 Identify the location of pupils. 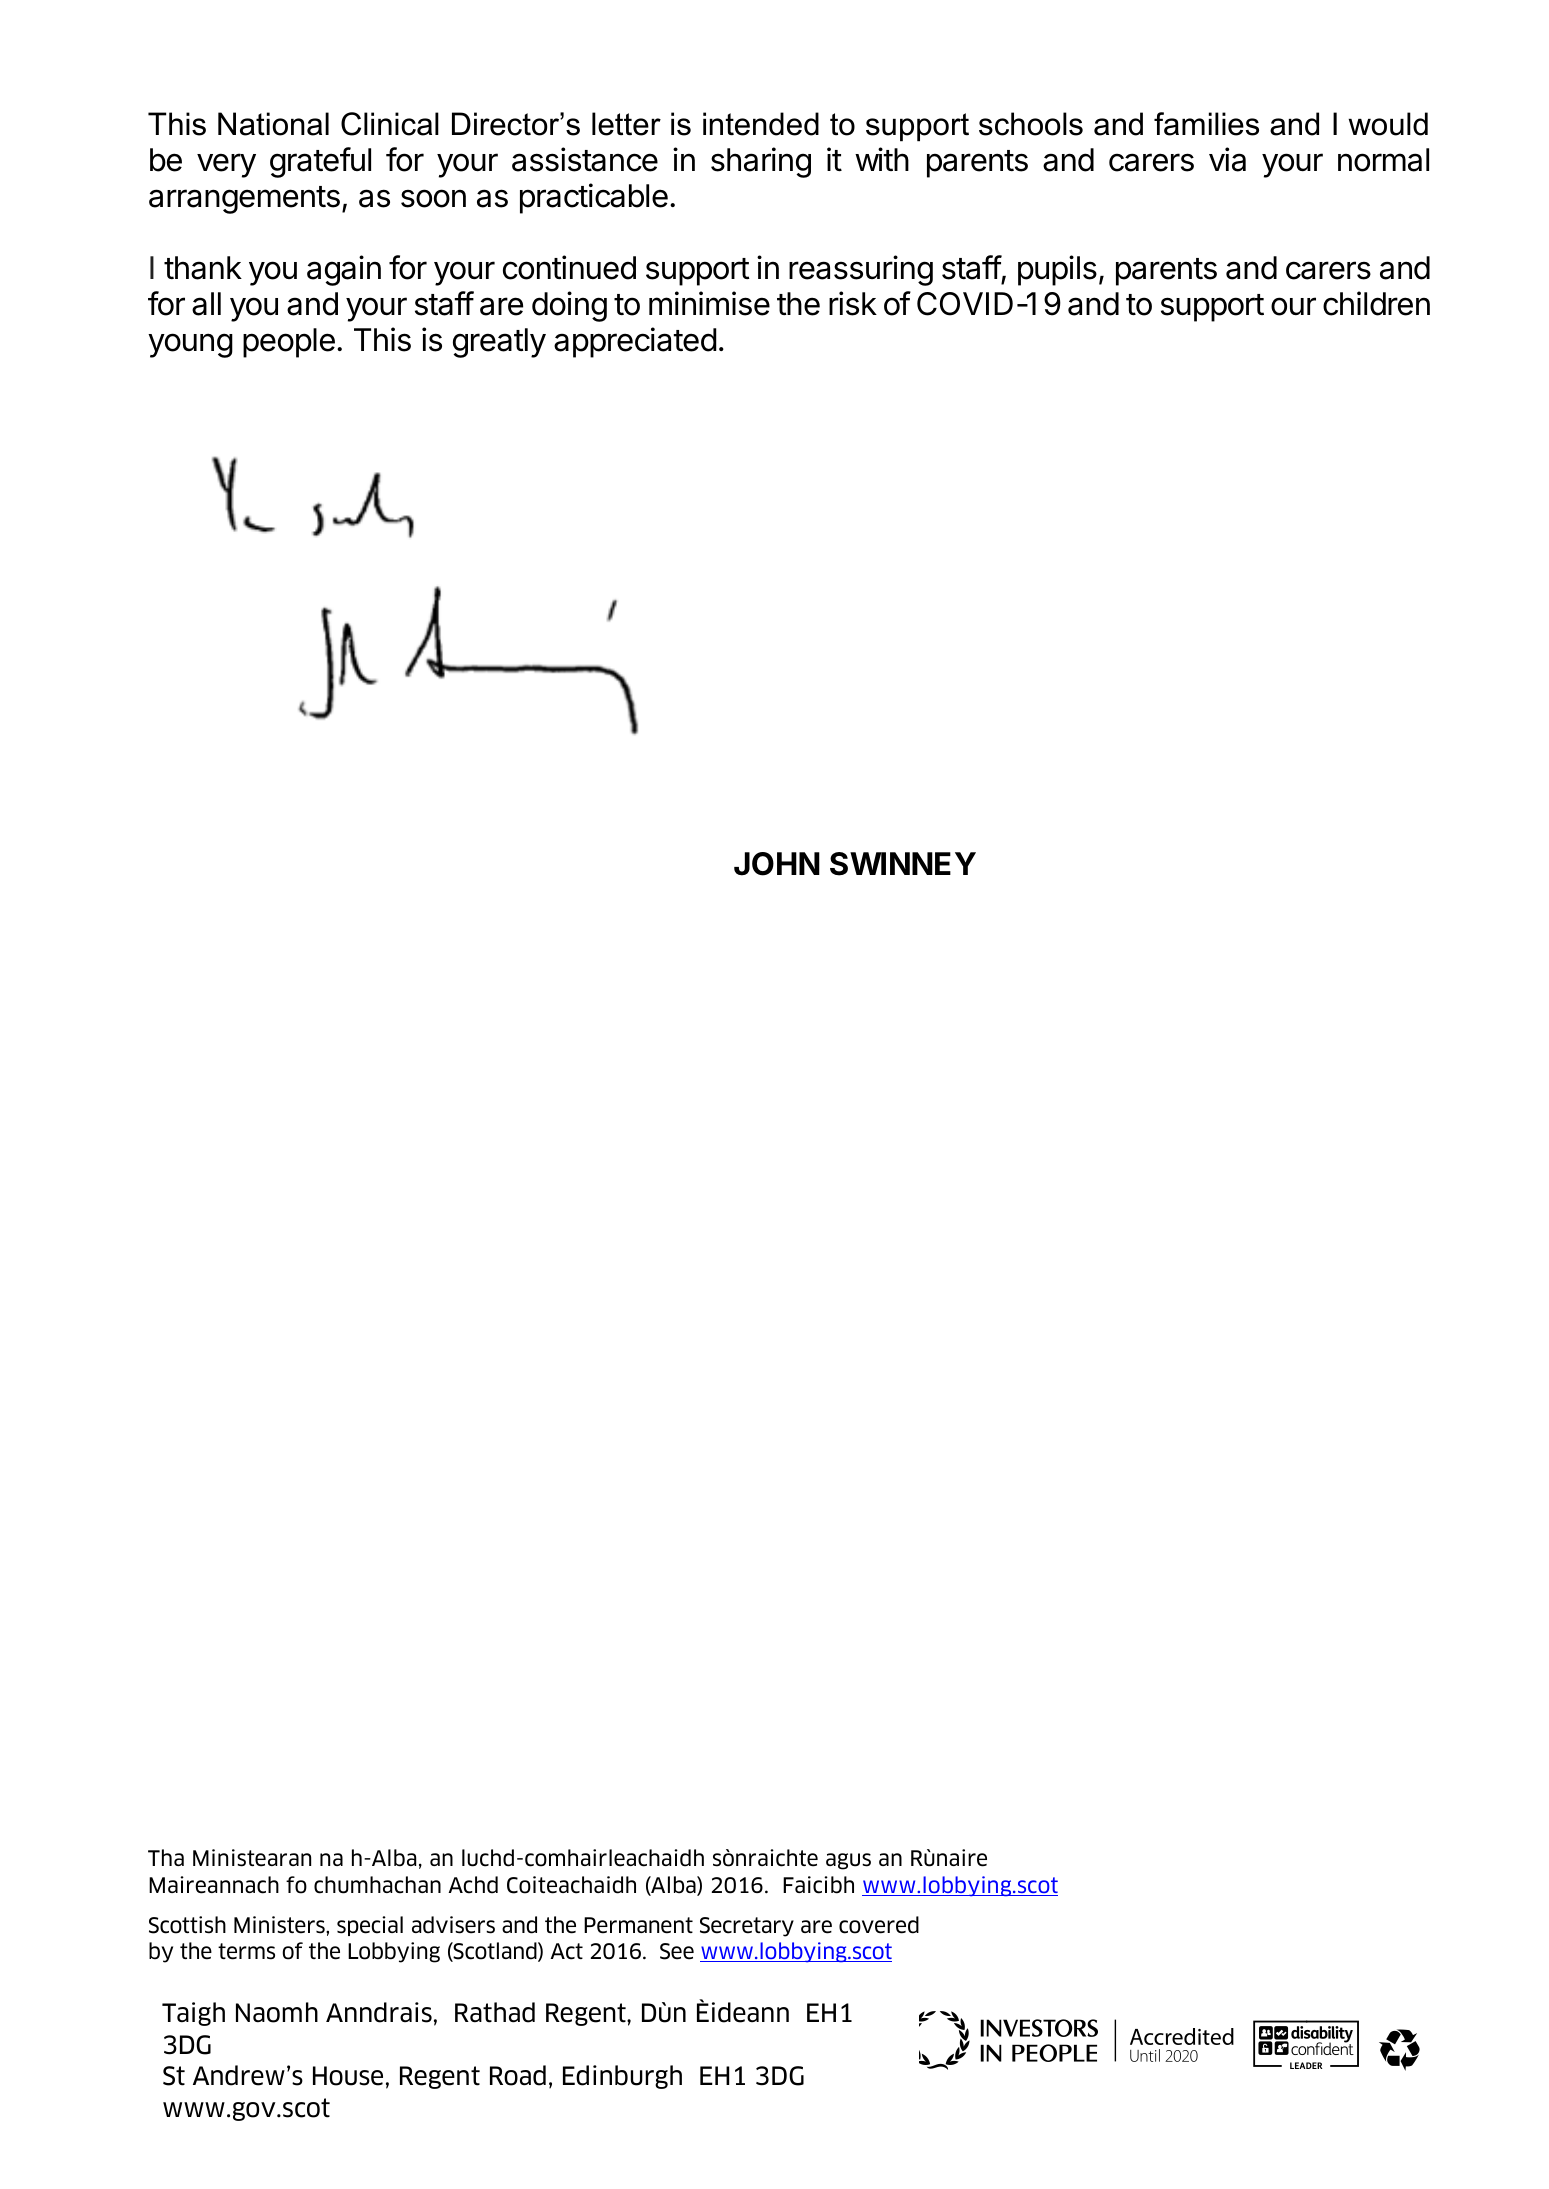
(1057, 270).
